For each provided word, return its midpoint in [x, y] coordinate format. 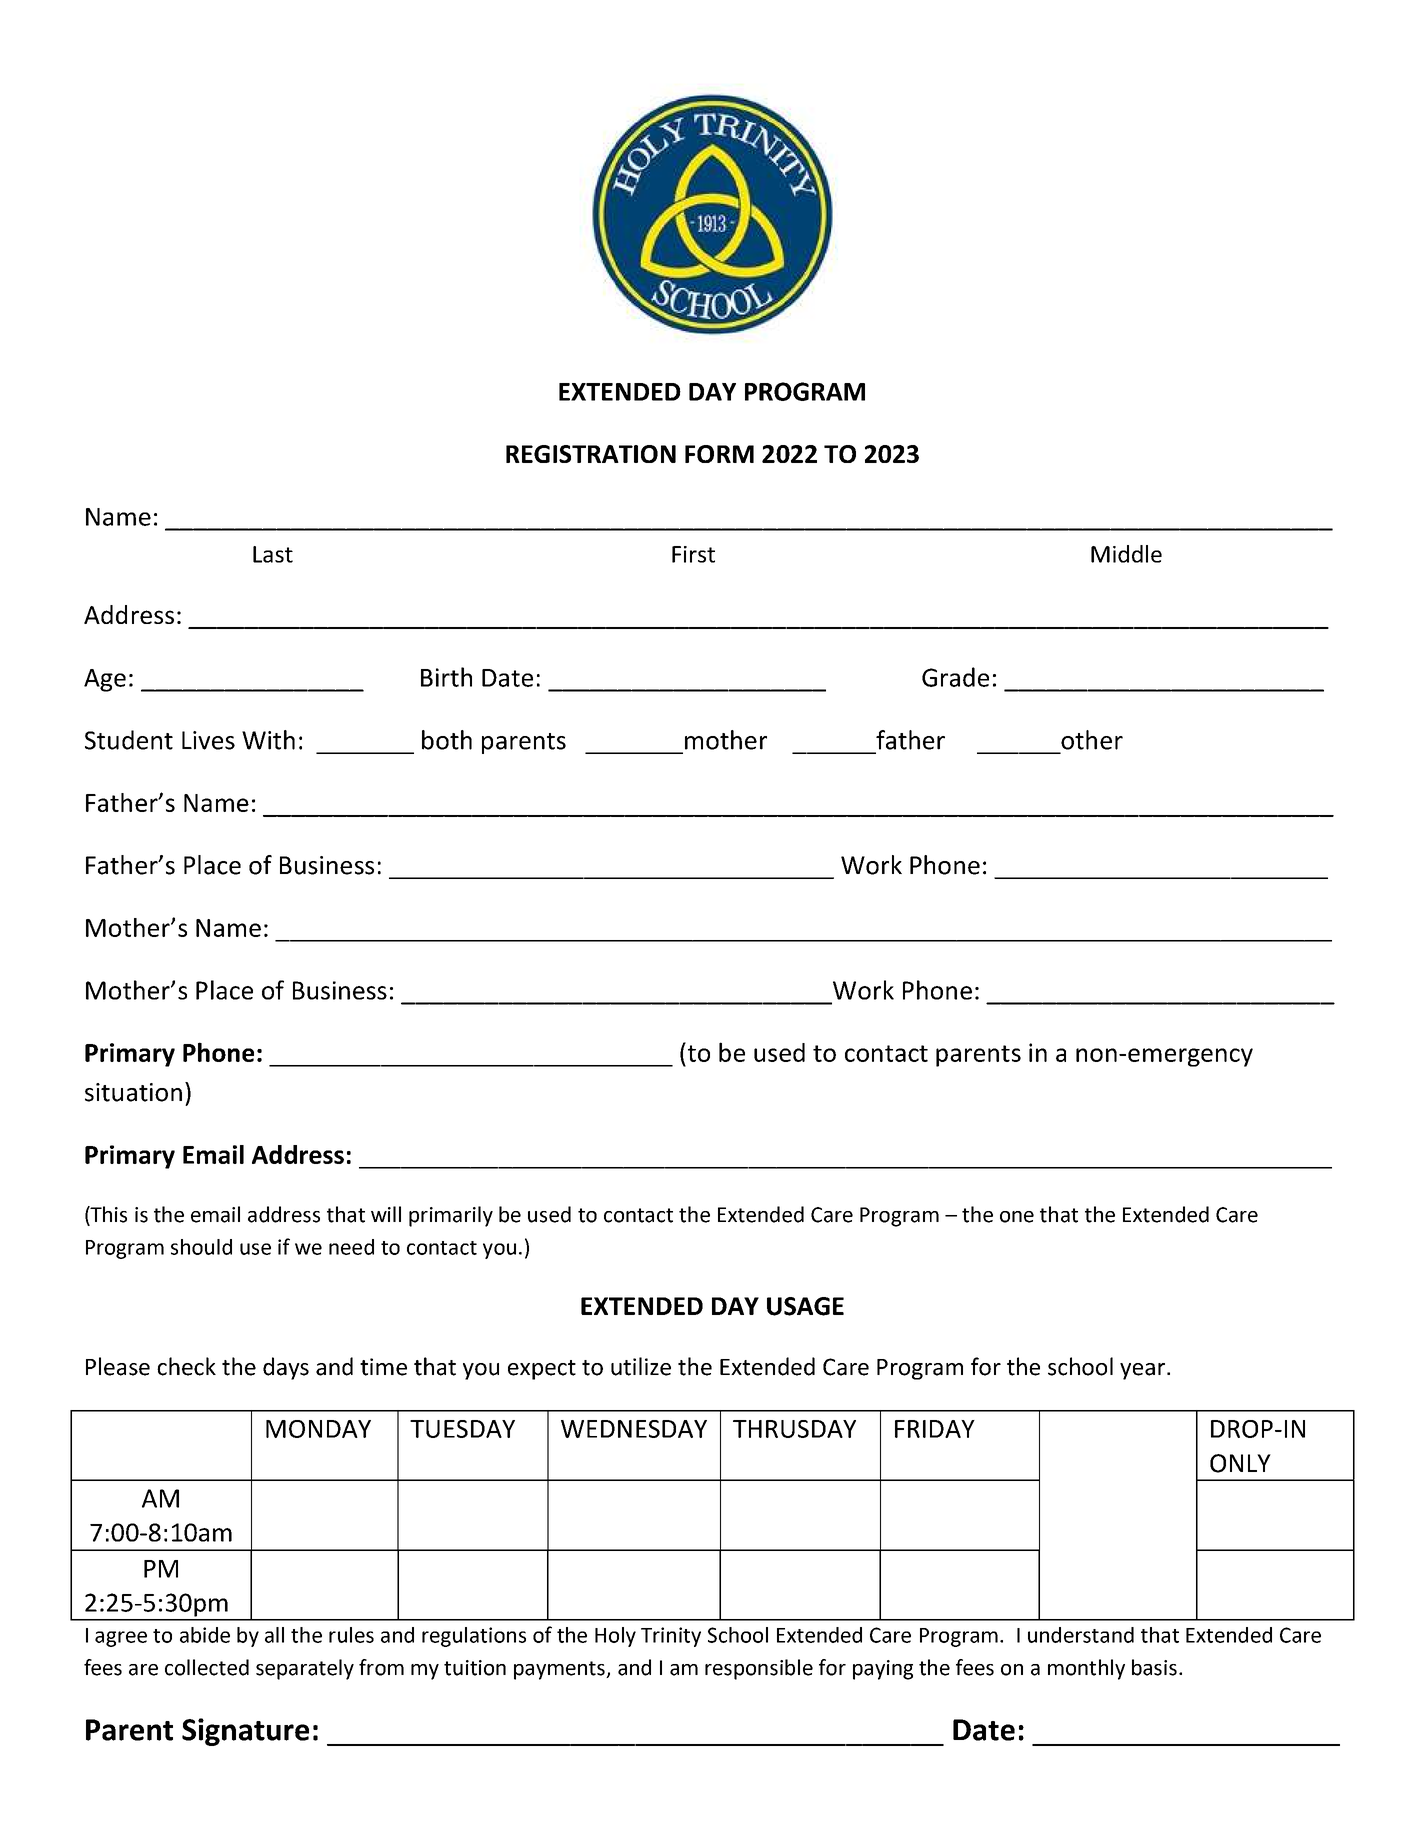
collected [207, 1667]
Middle [1126, 554]
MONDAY [318, 1429]
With [268, 740]
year [1144, 1371]
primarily [451, 1216]
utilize [641, 1366]
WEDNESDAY [634, 1429]
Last [273, 554]
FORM [719, 454]
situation [133, 1092]
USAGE [805, 1306]
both [447, 740]
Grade [955, 677]
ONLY [1240, 1463]
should [201, 1247]
